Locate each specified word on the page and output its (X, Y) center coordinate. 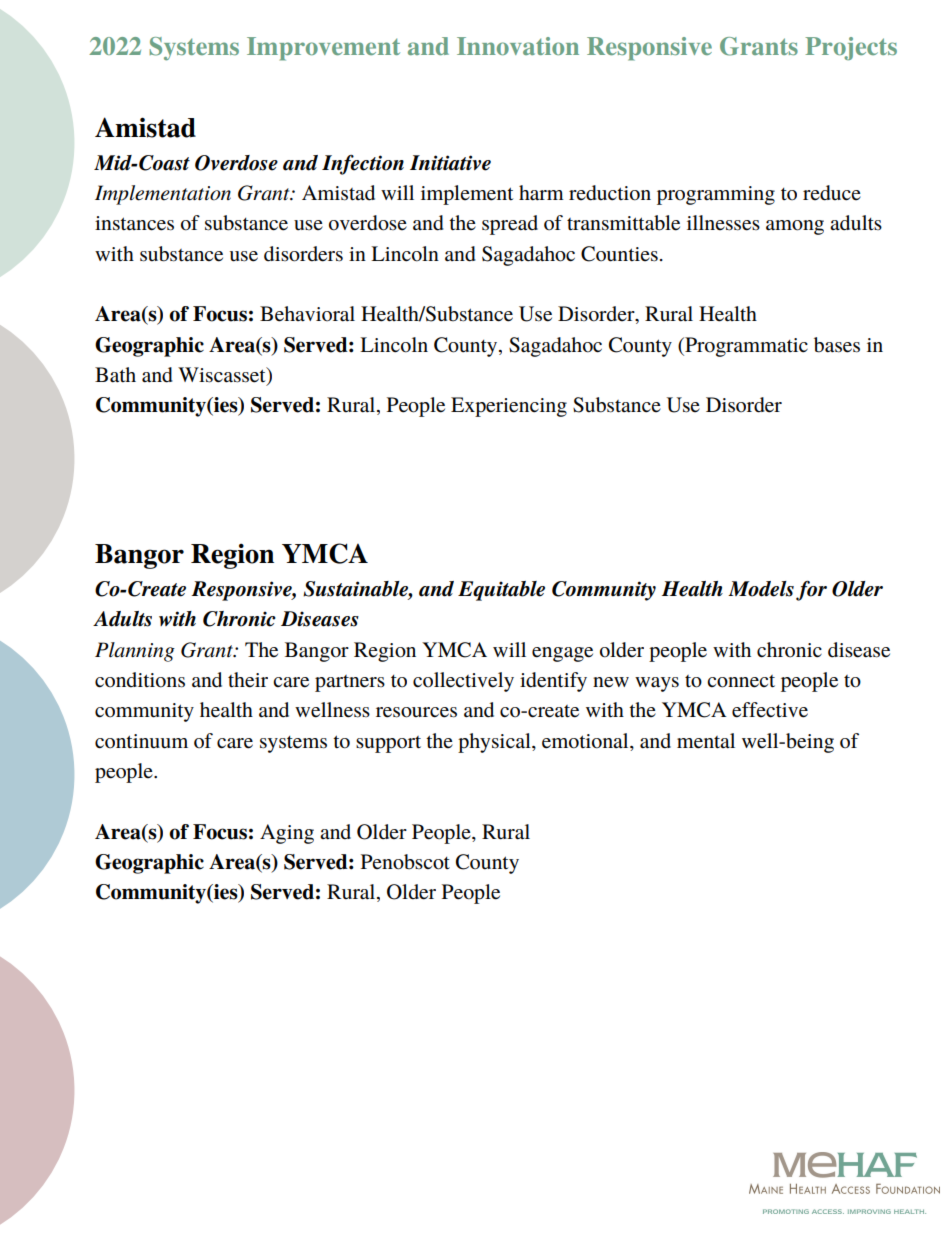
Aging (287, 834)
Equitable (501, 591)
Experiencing (509, 407)
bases (837, 345)
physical (495, 743)
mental (706, 741)
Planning (135, 652)
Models (761, 589)
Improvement (323, 49)
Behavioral (307, 314)
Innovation (518, 46)
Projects (851, 48)
